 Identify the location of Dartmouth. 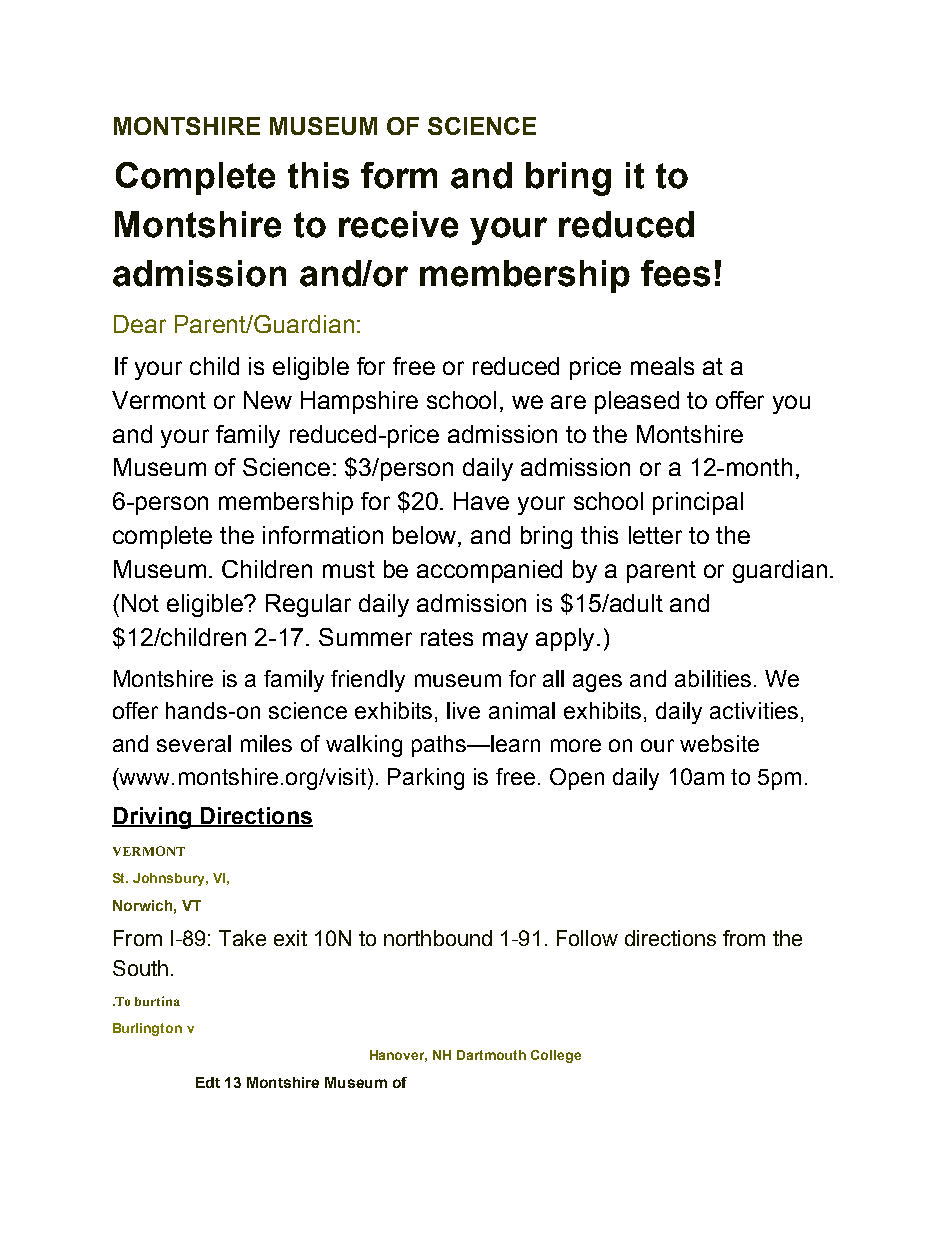
(491, 1055).
